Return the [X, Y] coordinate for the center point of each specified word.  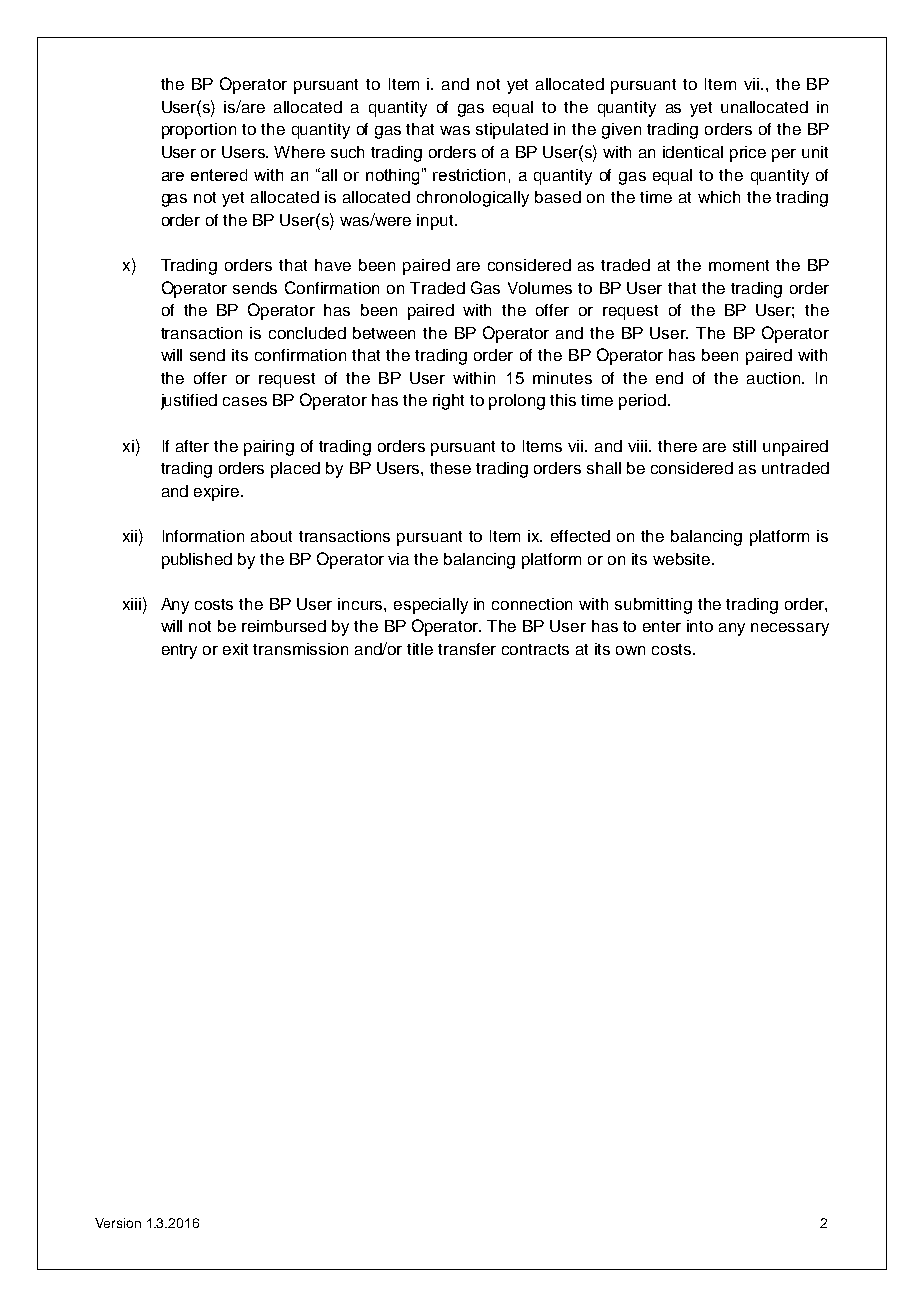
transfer [467, 649]
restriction [469, 175]
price [748, 154]
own [630, 650]
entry [179, 651]
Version [118, 1223]
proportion [199, 131]
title [420, 649]
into [700, 626]
